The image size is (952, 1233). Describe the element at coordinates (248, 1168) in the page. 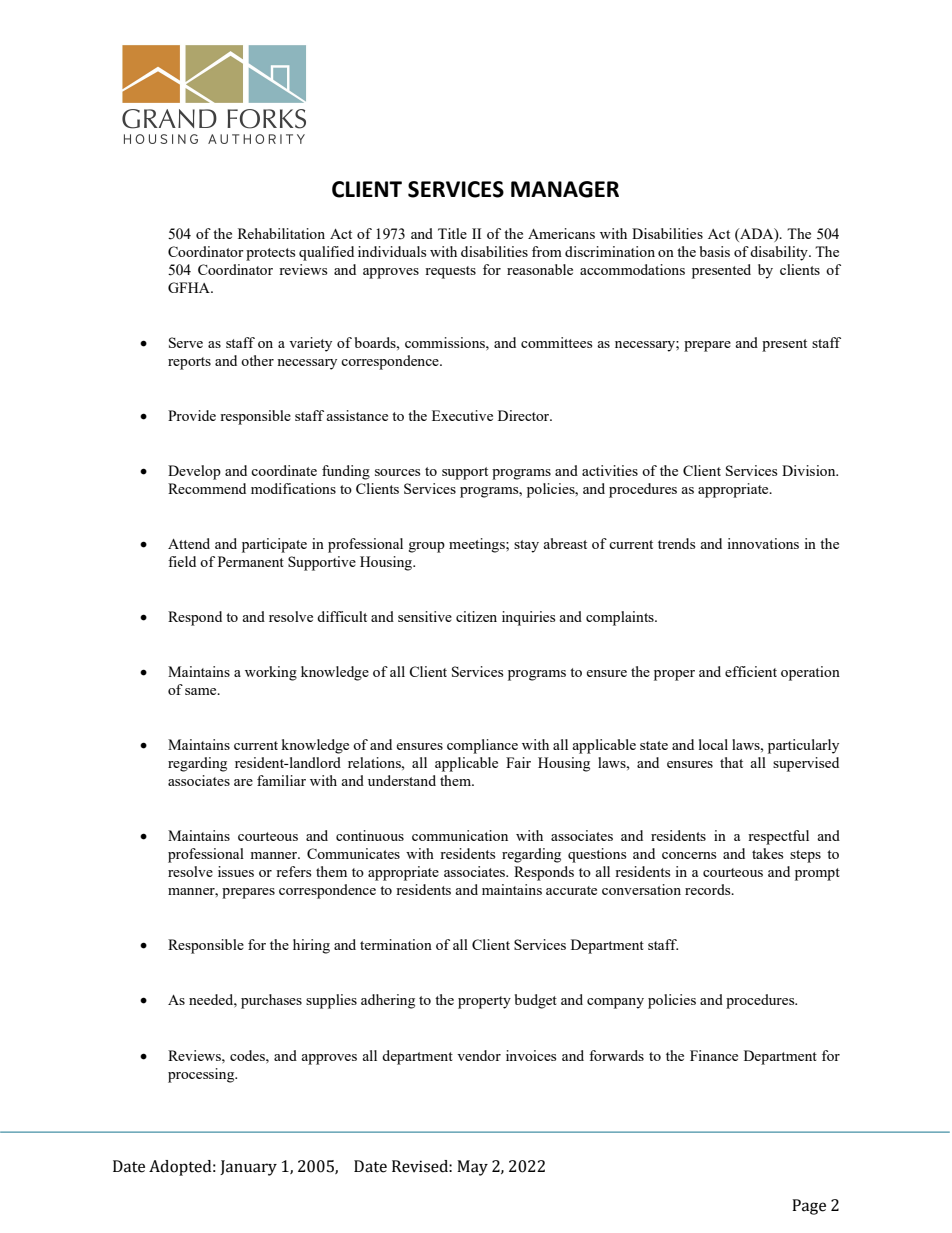

I see `January` at that location.
